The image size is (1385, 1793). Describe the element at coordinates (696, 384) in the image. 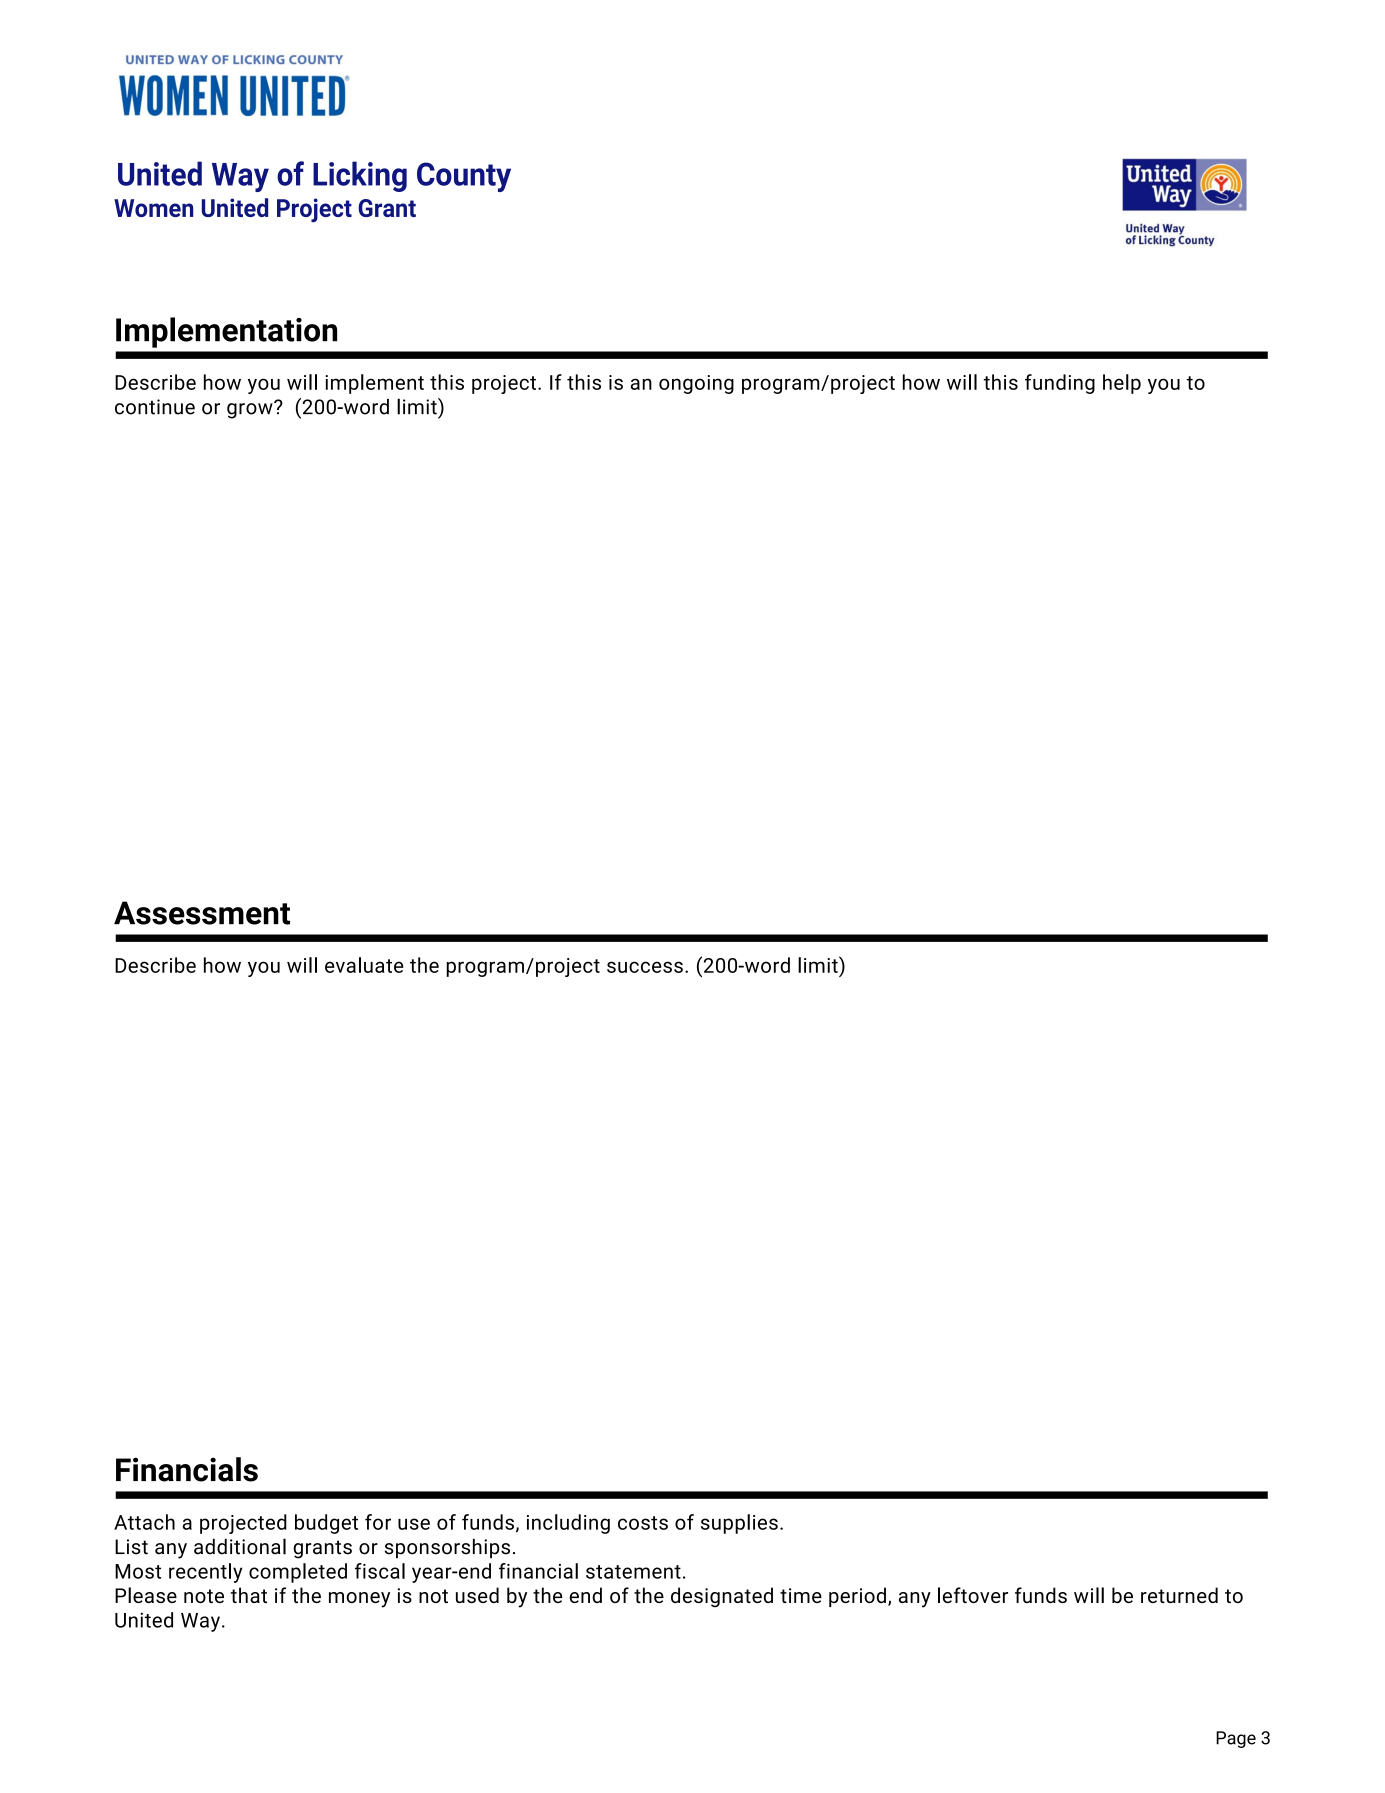

I see `ongoing` at that location.
